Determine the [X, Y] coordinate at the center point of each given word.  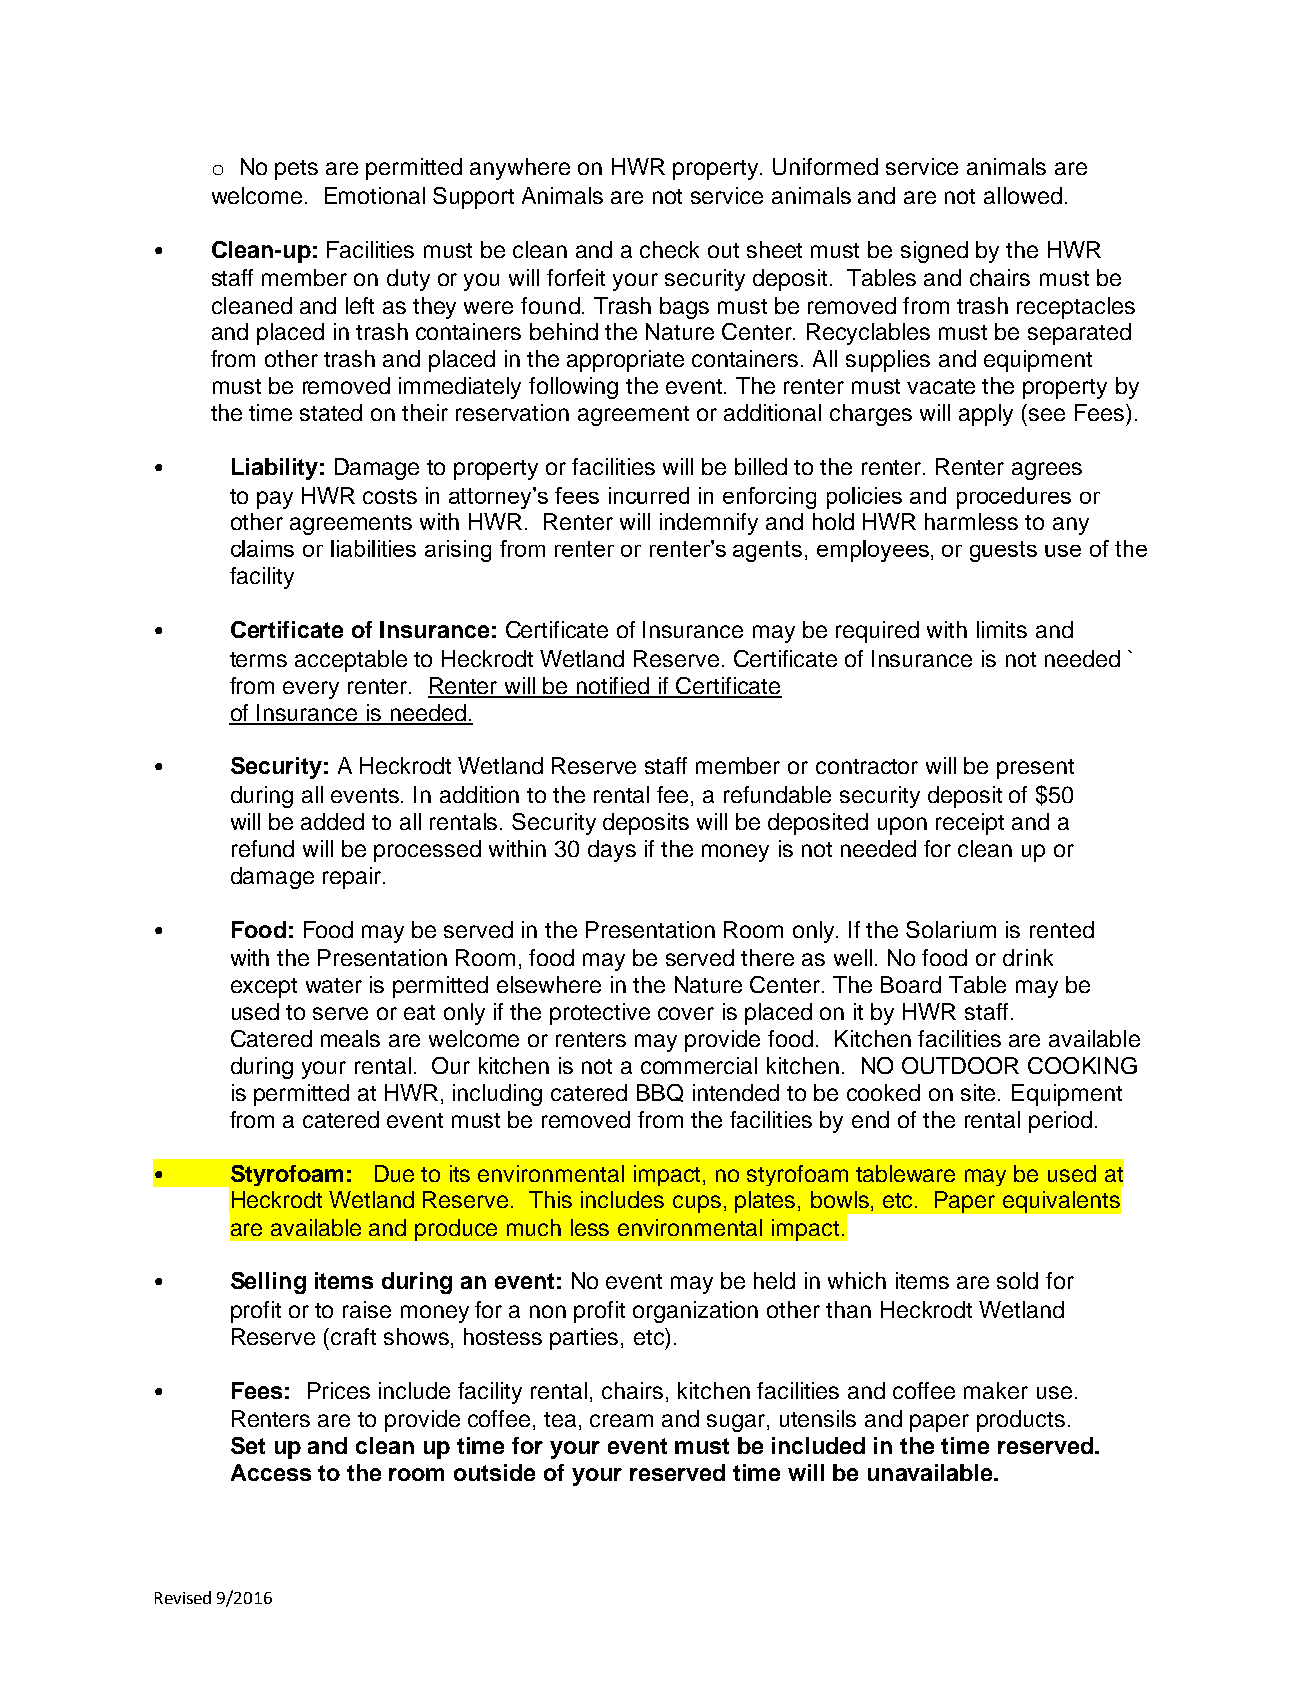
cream [621, 1420]
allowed [1023, 195]
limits [1002, 629]
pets [296, 170]
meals [350, 1038]
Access [271, 1472]
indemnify [709, 524]
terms [258, 659]
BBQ [660, 1093]
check [669, 249]
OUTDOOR [960, 1065]
